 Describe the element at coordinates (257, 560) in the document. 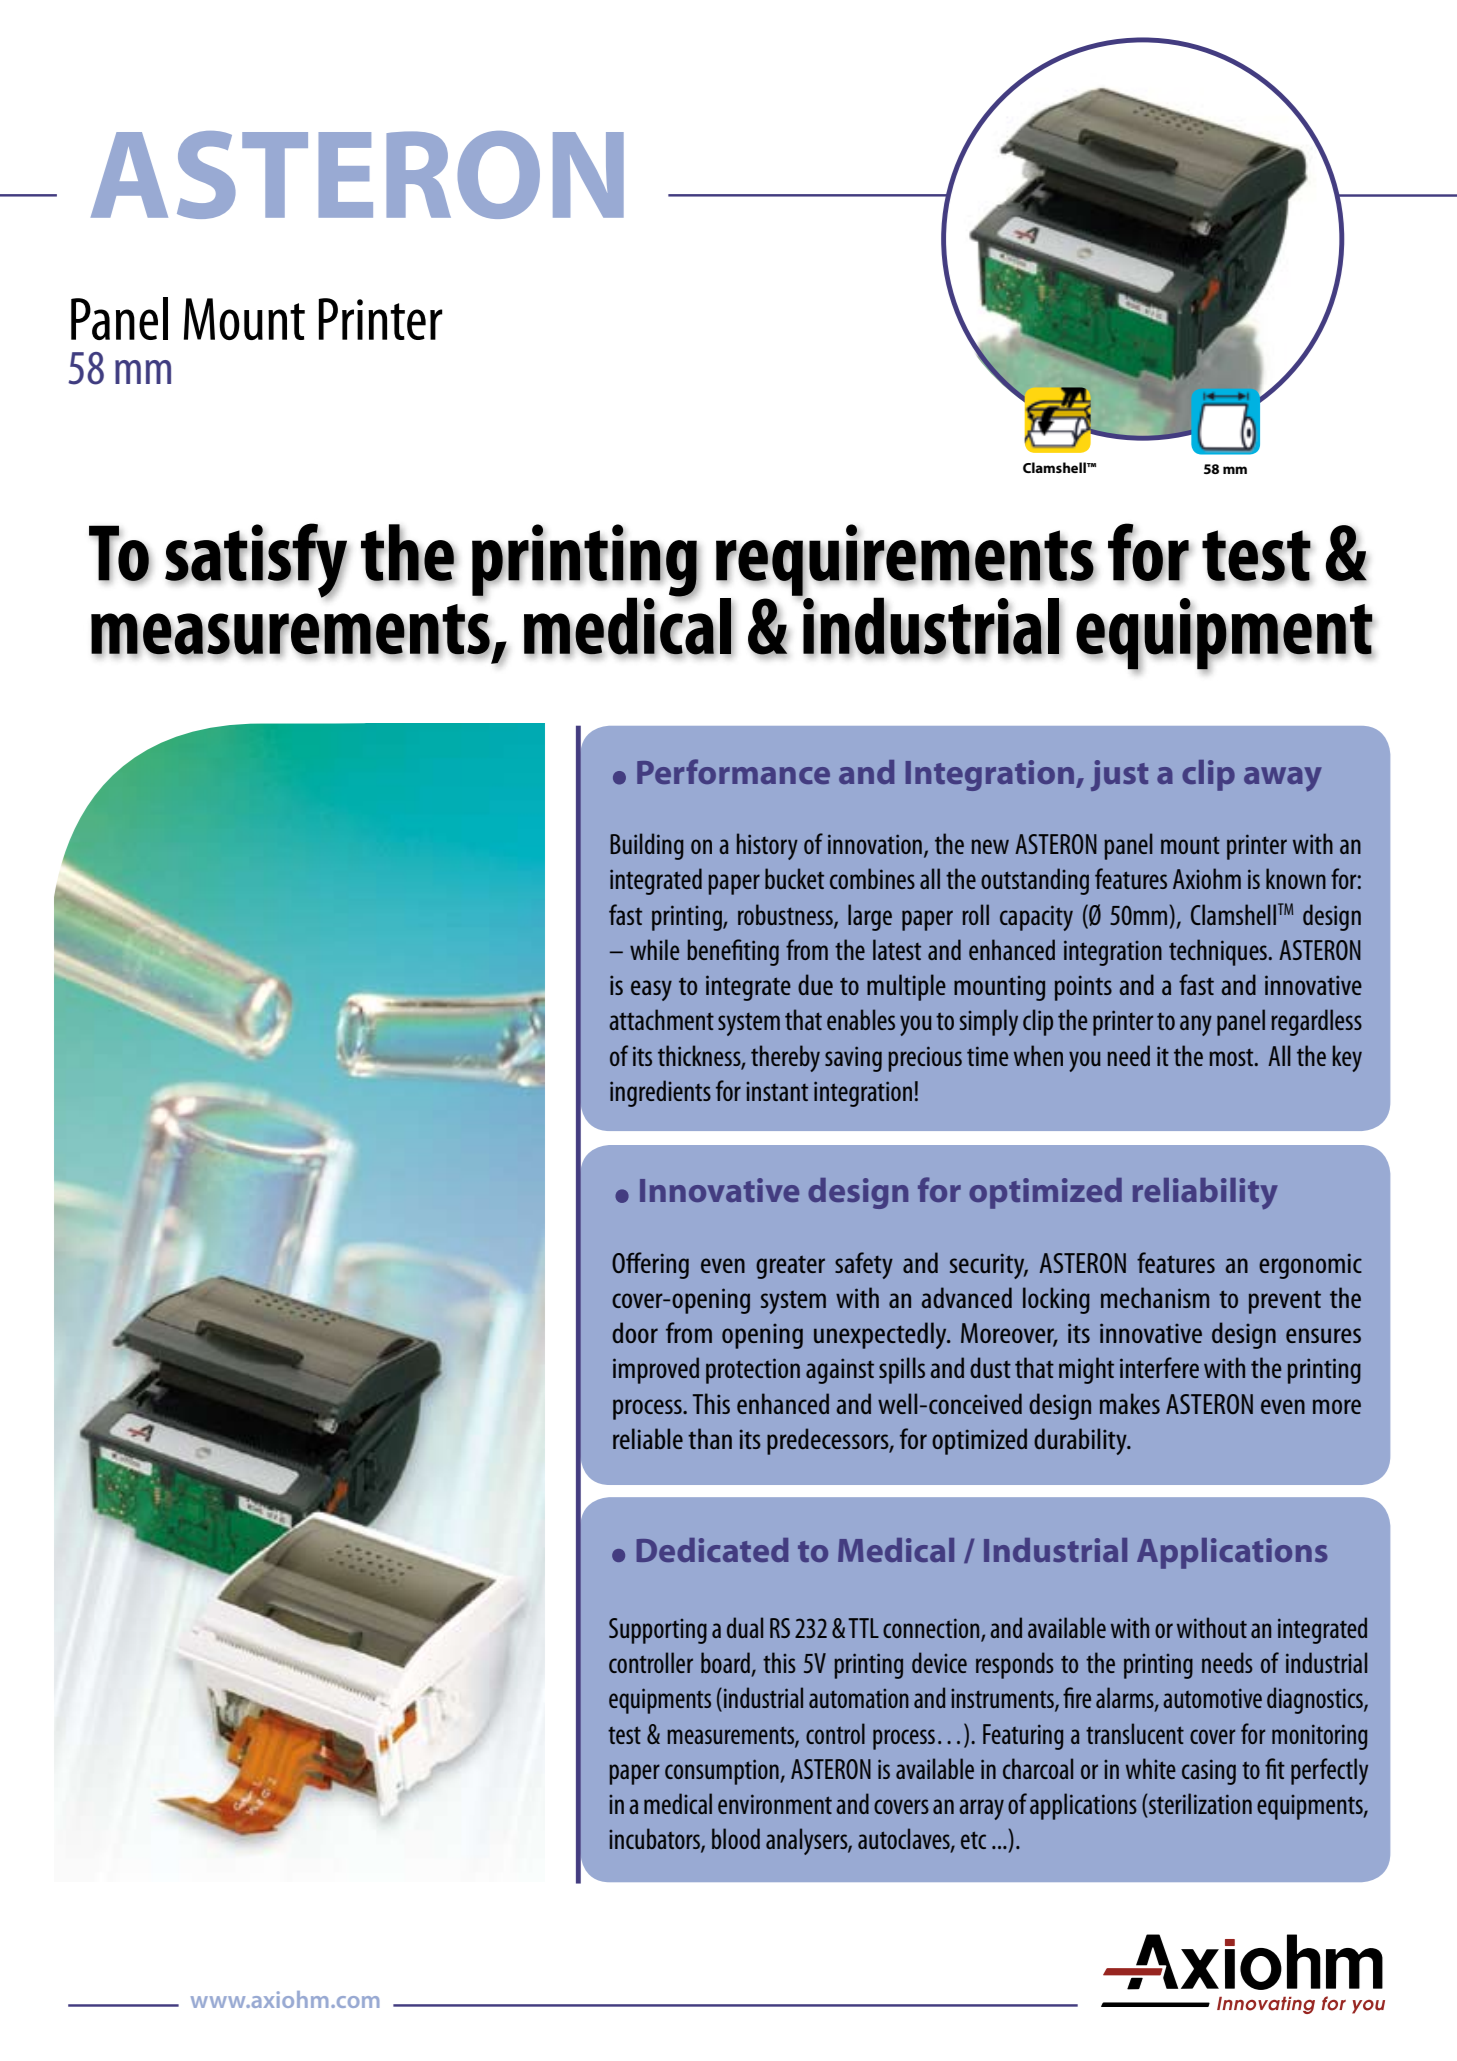

I see `satisfy` at that location.
